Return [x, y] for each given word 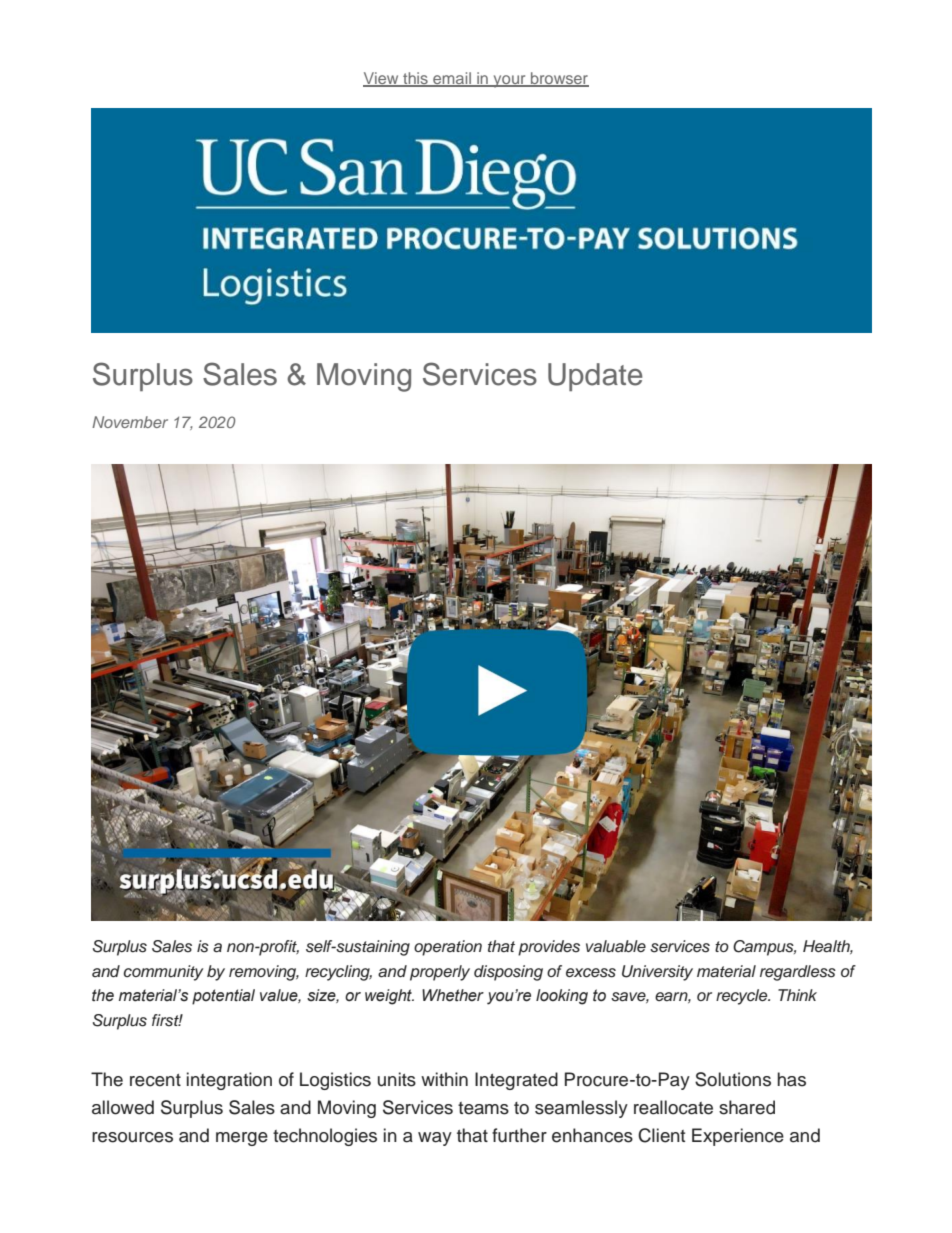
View [382, 79]
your [509, 81]
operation [448, 948]
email [452, 79]
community [163, 973]
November [130, 422]
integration [229, 1081]
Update [595, 377]
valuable [616, 946]
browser [559, 79]
